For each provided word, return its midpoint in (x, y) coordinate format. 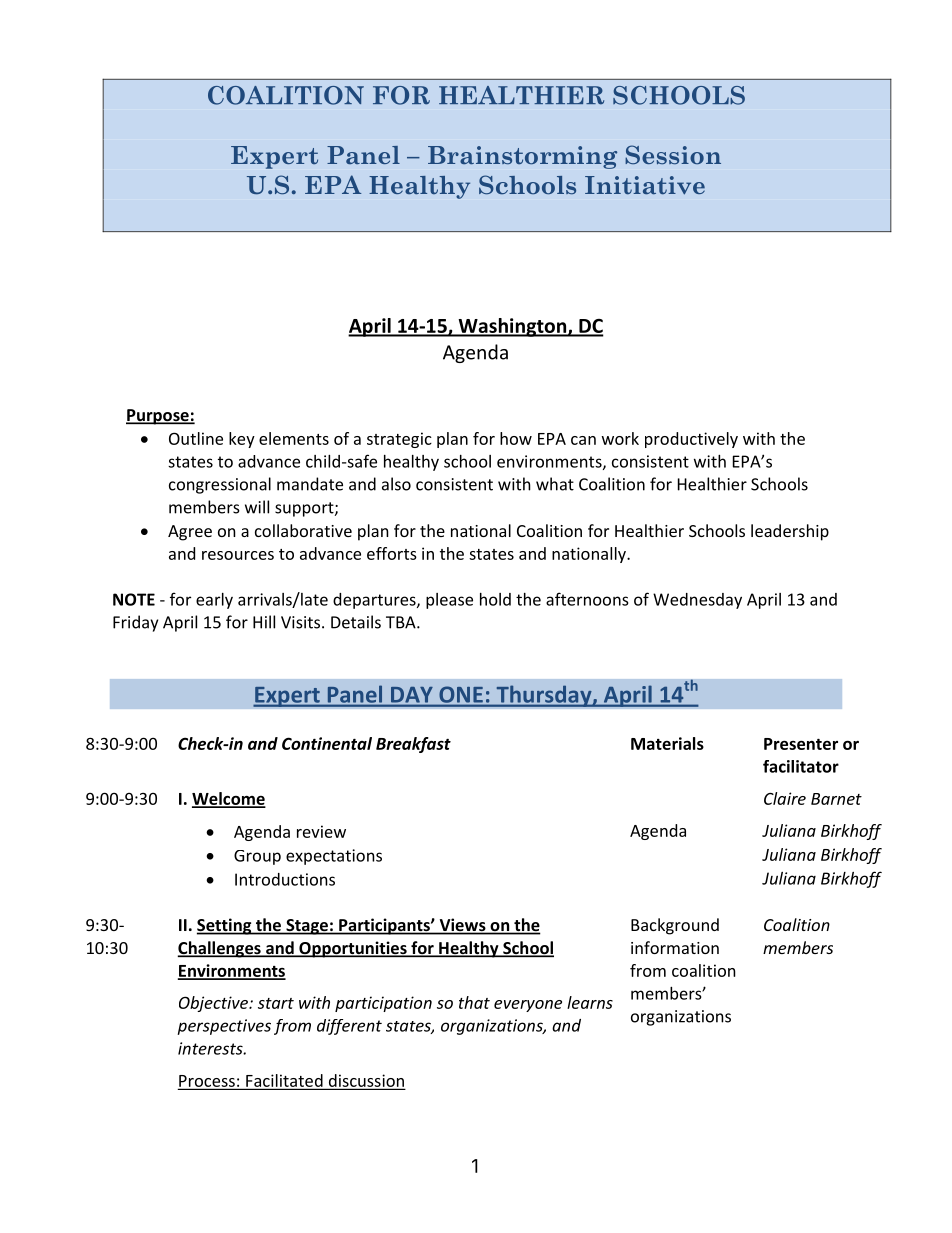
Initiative (645, 185)
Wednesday (697, 601)
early (214, 601)
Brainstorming (522, 157)
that (474, 1002)
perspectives (224, 1027)
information (675, 947)
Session (673, 154)
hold (495, 599)
